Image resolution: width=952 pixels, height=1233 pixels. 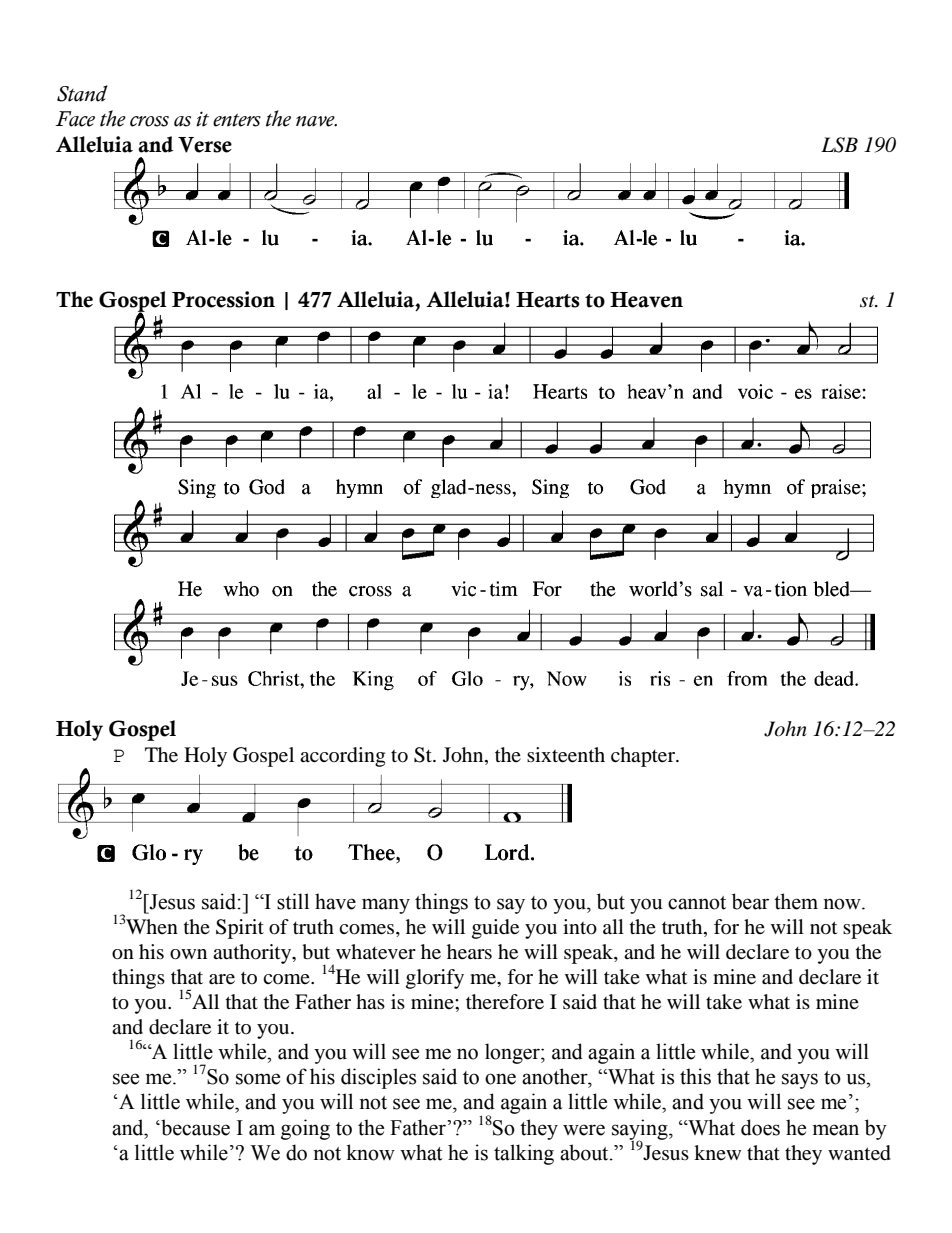 I want to click on Hearts, so click(x=548, y=300).
